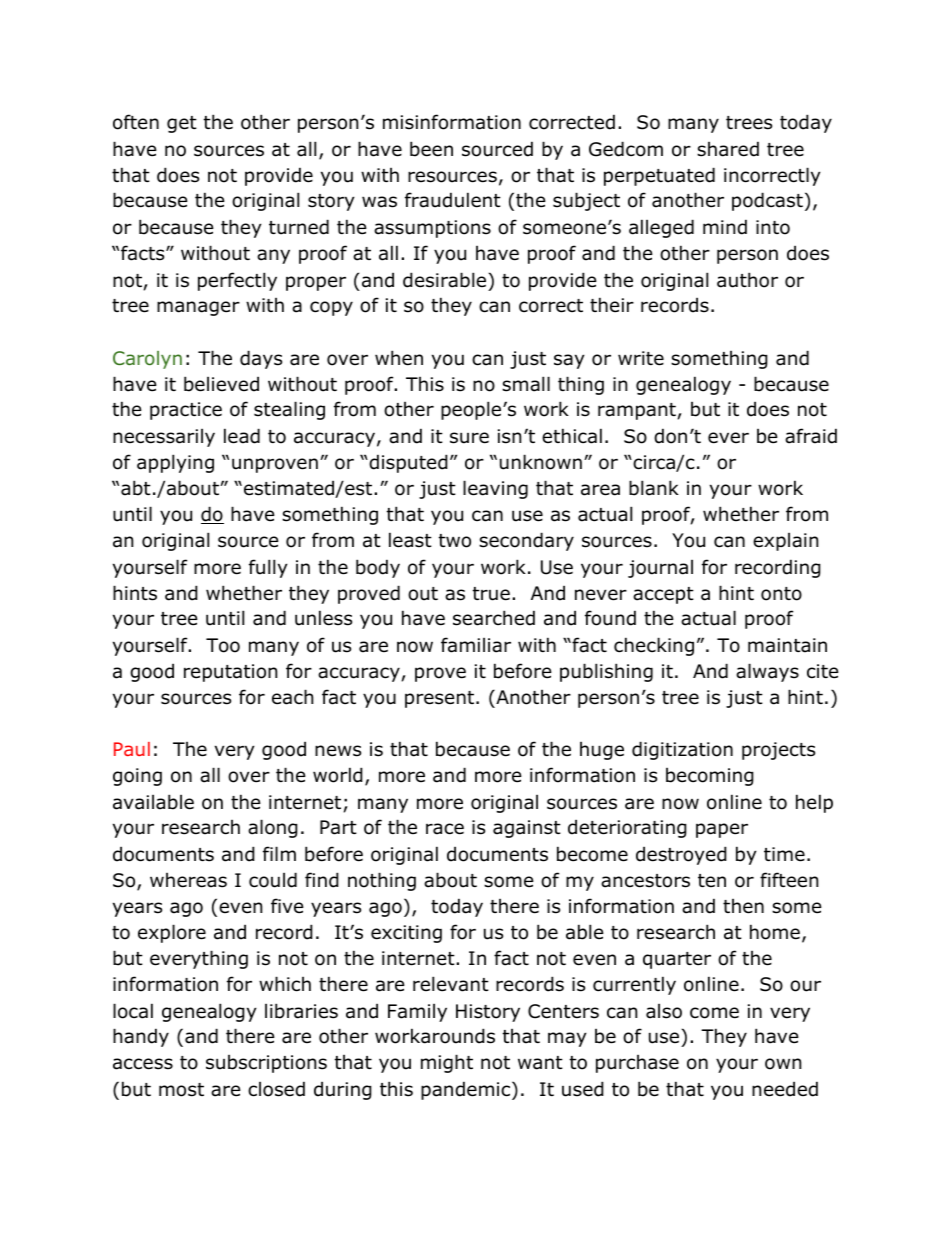  I want to click on paper, so click(722, 830).
